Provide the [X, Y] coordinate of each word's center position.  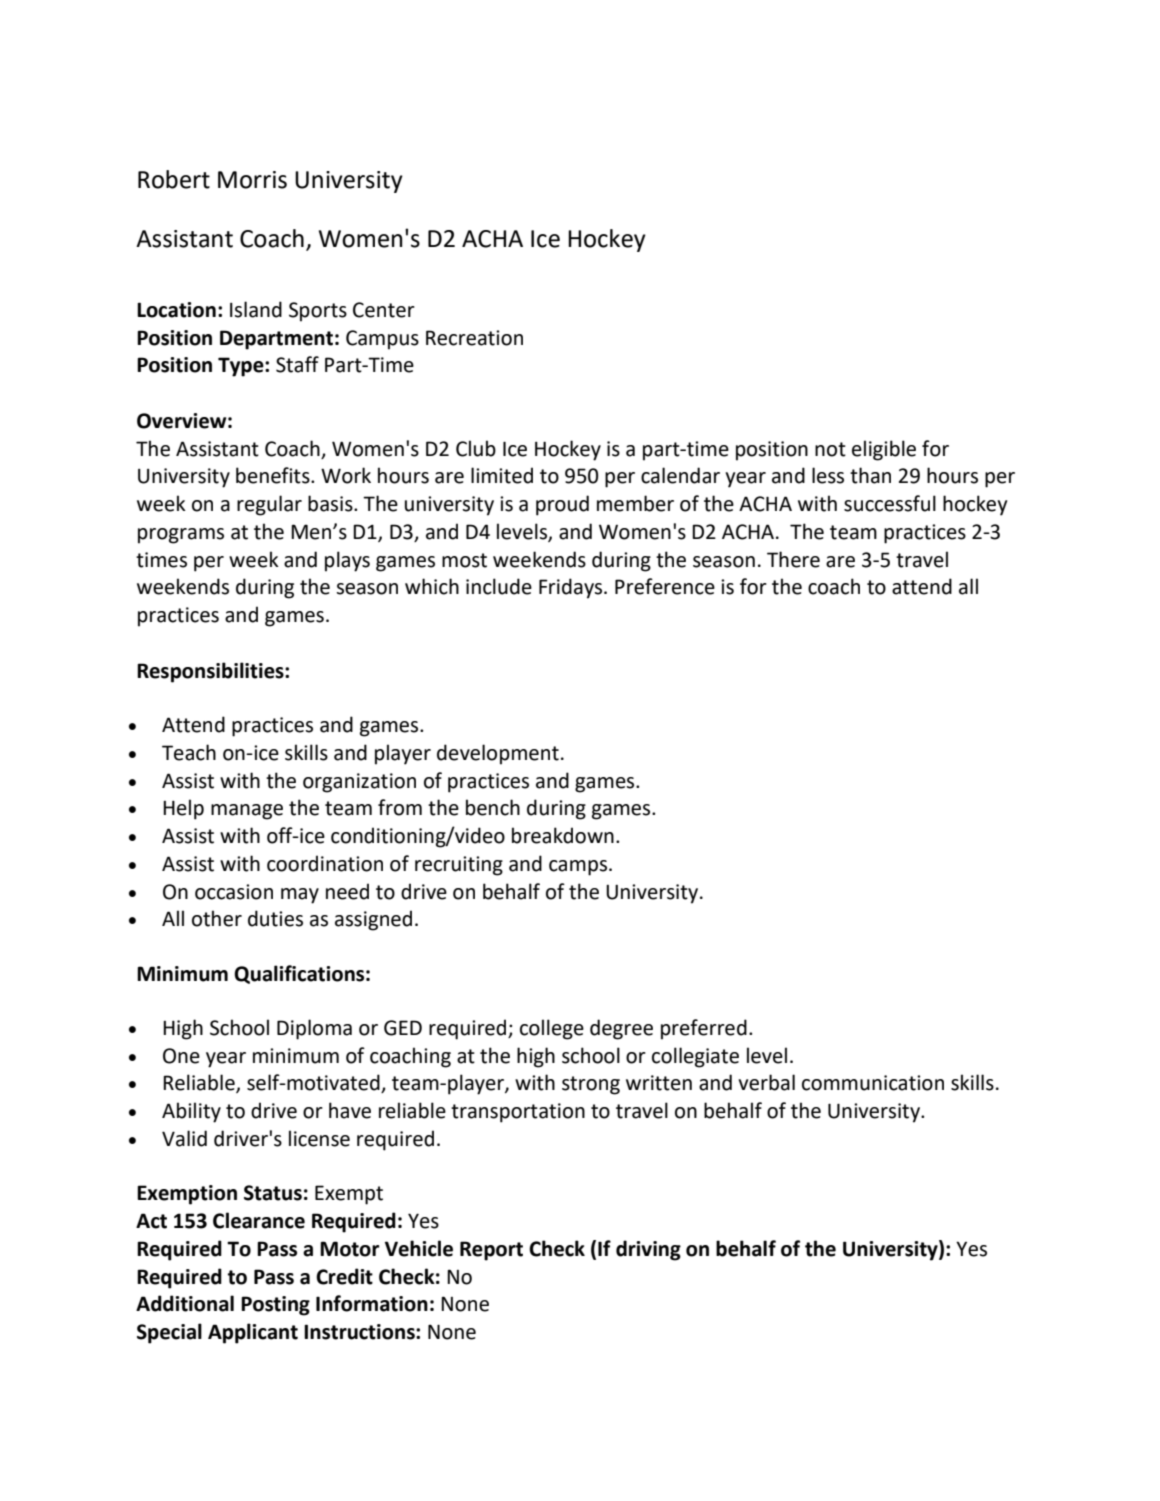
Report [491, 1251]
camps [579, 868]
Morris [252, 180]
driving [648, 1250]
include [499, 586]
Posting [275, 1306]
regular [269, 505]
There [793, 559]
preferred [704, 1029]
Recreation [474, 338]
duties [275, 918]
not [830, 449]
